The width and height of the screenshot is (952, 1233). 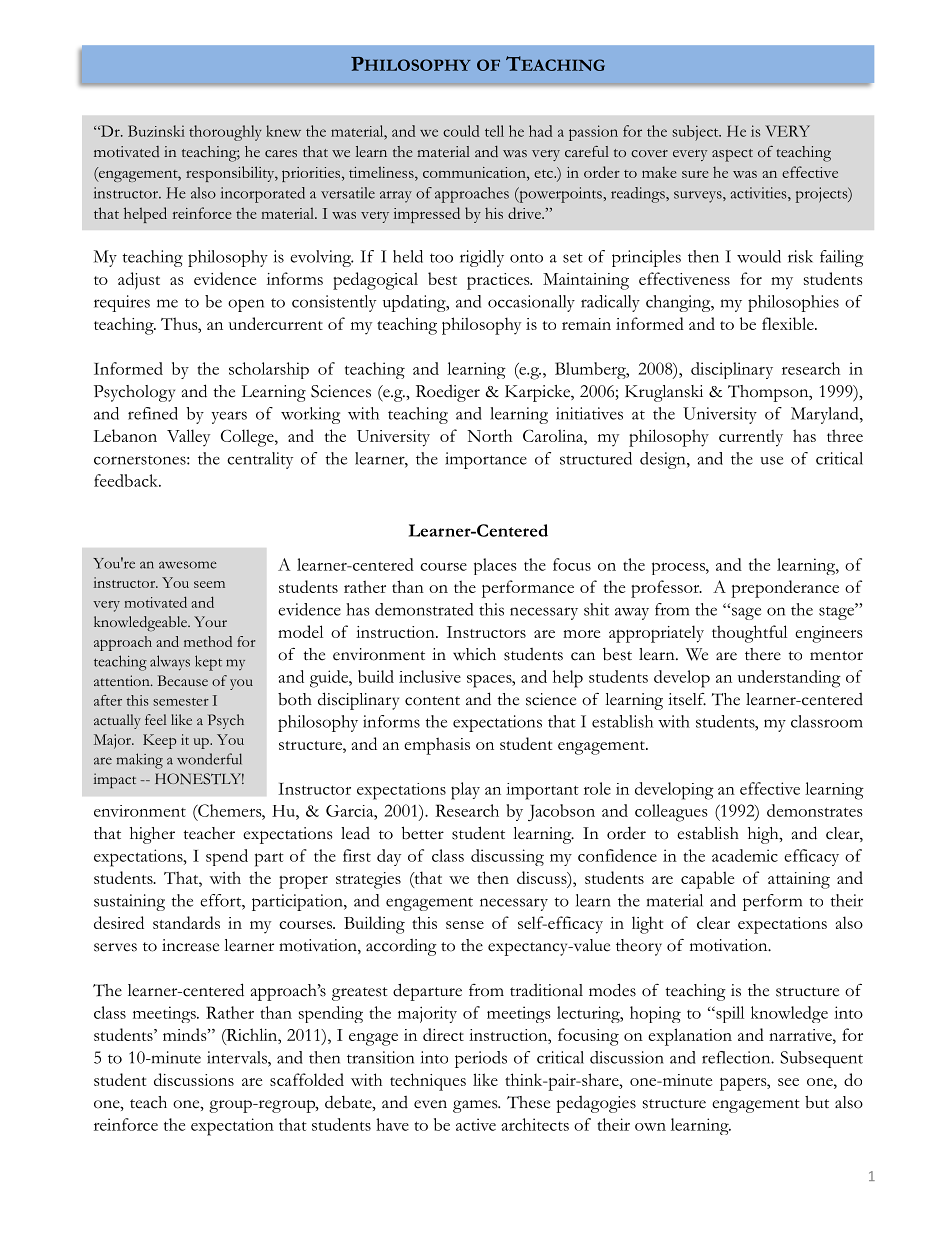 I want to click on Valley, so click(x=188, y=438).
